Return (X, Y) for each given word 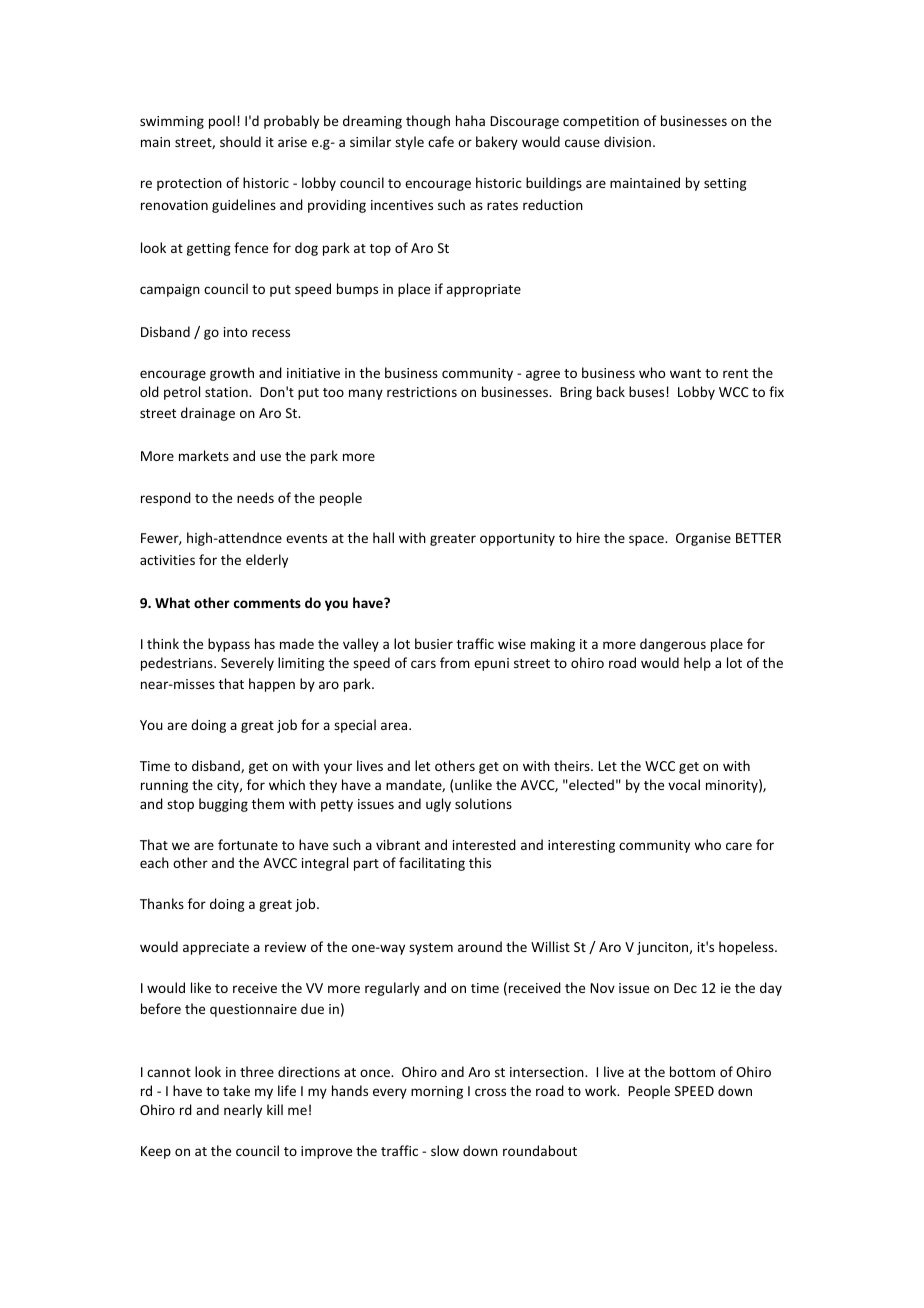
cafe (441, 141)
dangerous (673, 645)
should (240, 141)
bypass (229, 645)
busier (434, 643)
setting (725, 184)
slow (445, 1150)
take (236, 1090)
